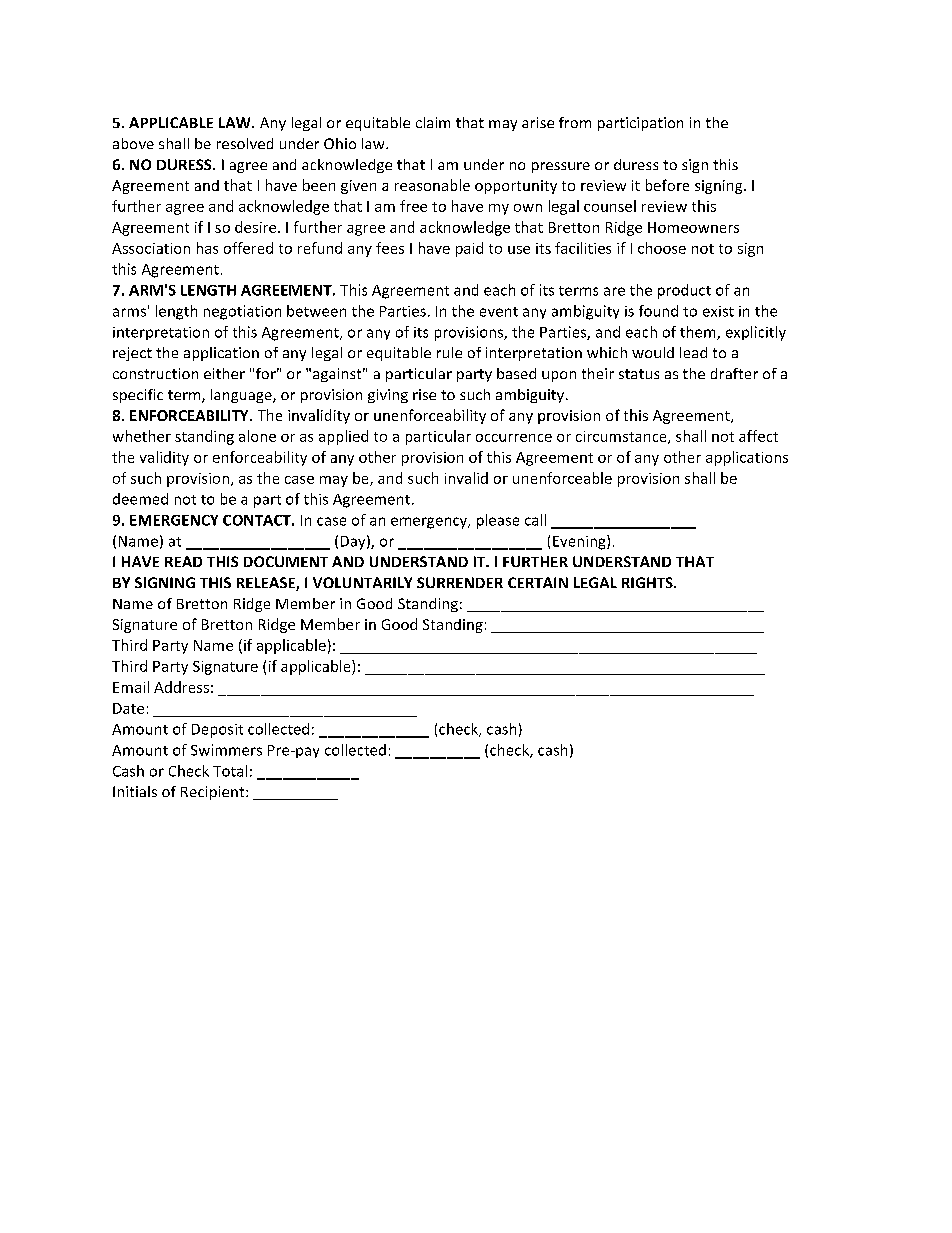 Image resolution: width=952 pixels, height=1233 pixels. Describe the element at coordinates (245, 143) in the screenshot. I see `resolved` at that location.
